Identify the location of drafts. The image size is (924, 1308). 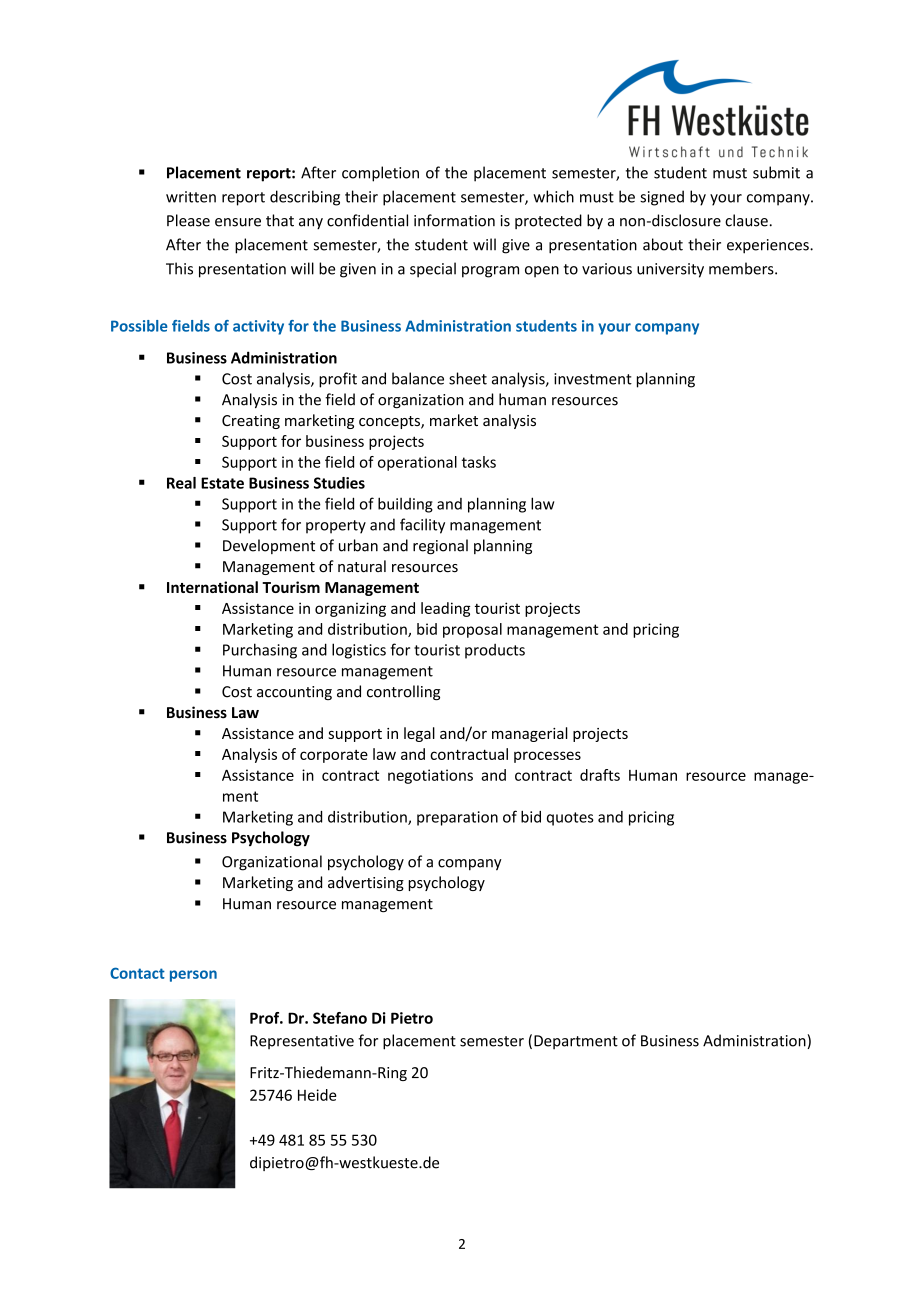
(600, 775).
